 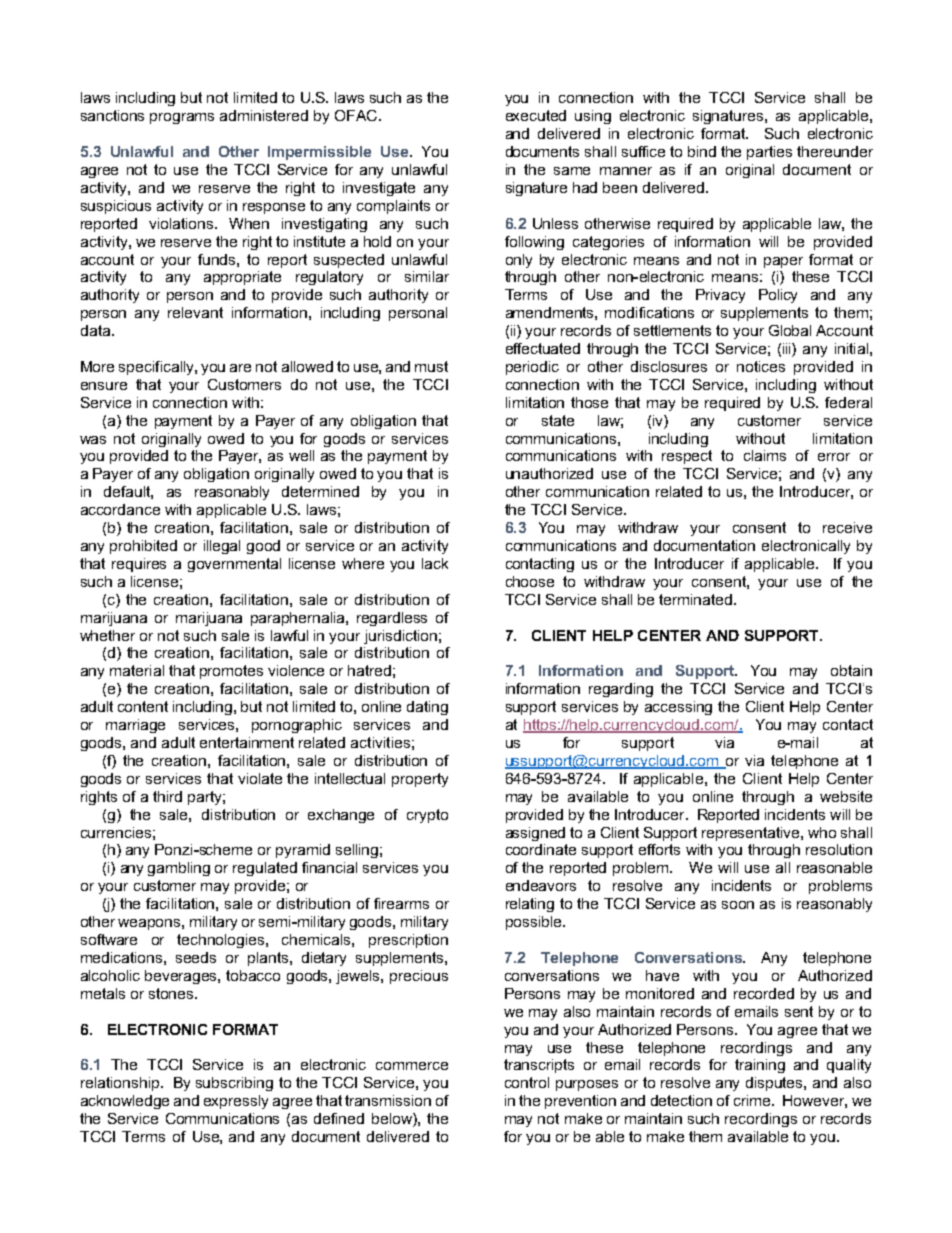 I want to click on executed, so click(x=536, y=115).
